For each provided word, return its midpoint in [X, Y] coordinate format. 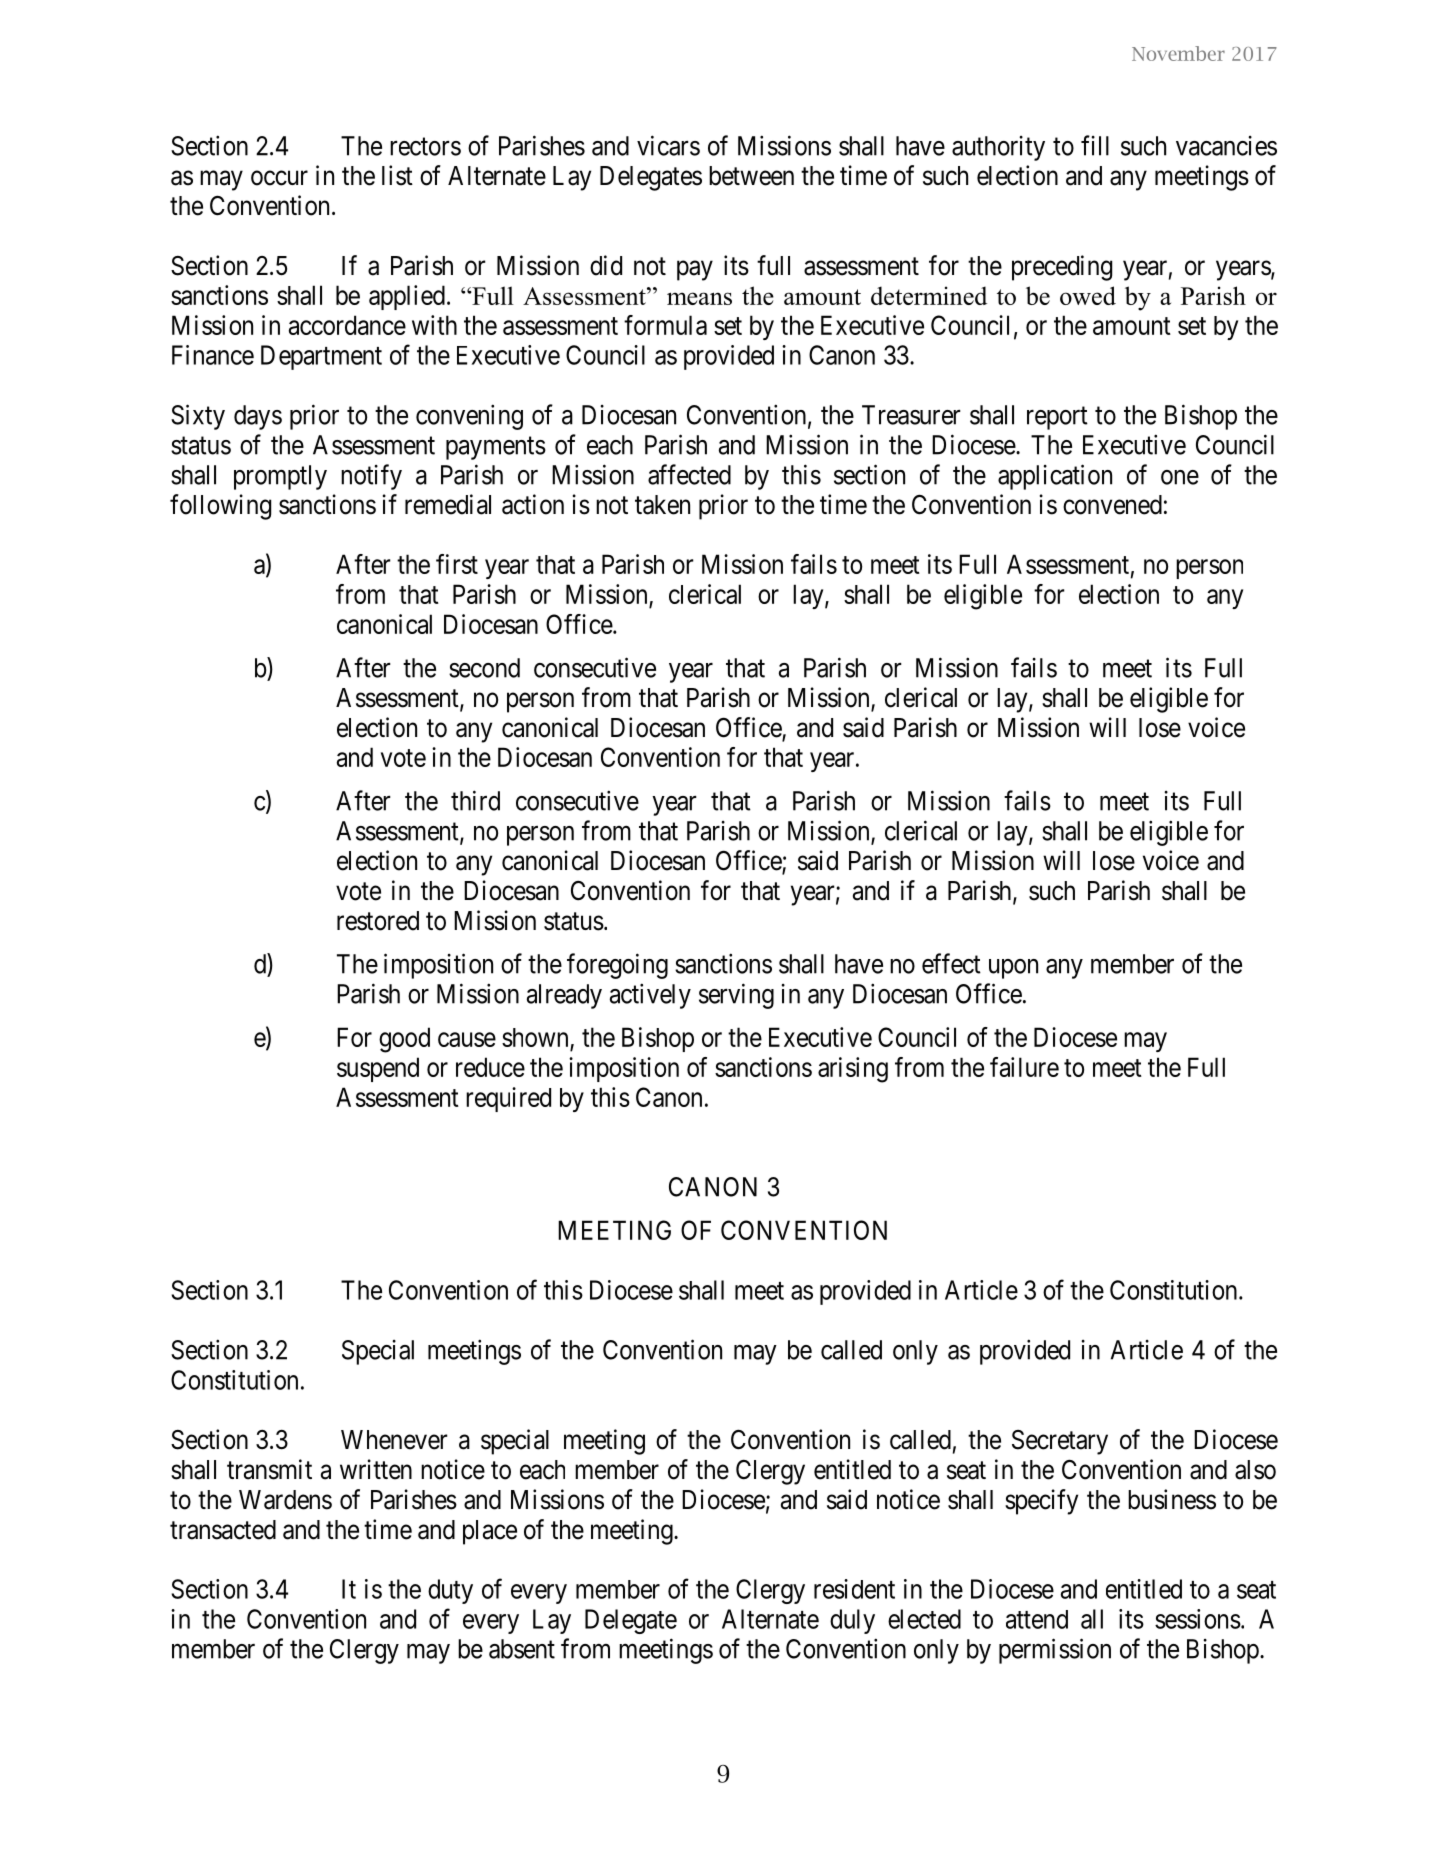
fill [1095, 145]
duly [852, 1621]
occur [279, 178]
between [751, 176]
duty [450, 1591]
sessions [1198, 1619]
